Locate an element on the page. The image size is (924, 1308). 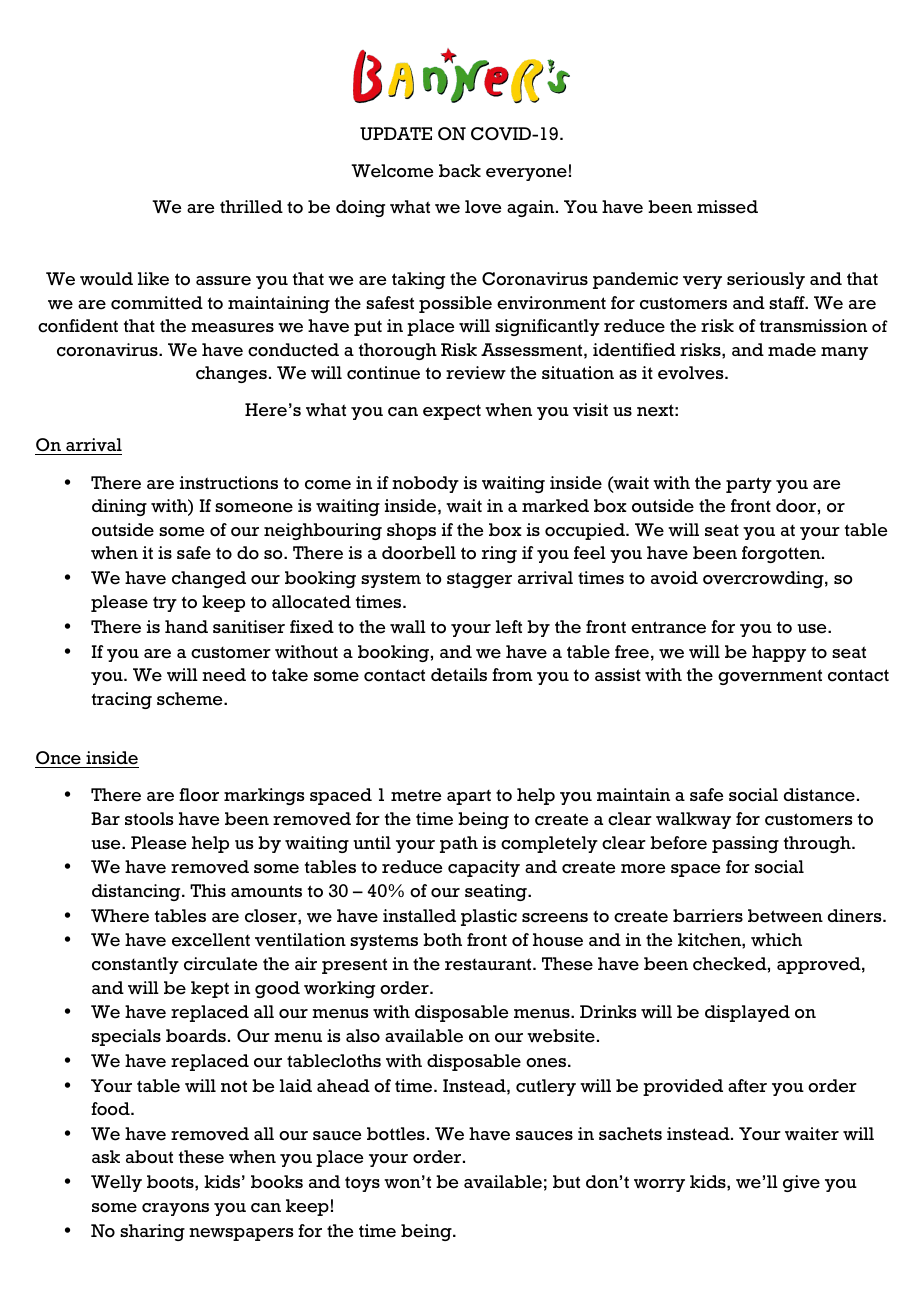
back is located at coordinates (460, 171).
